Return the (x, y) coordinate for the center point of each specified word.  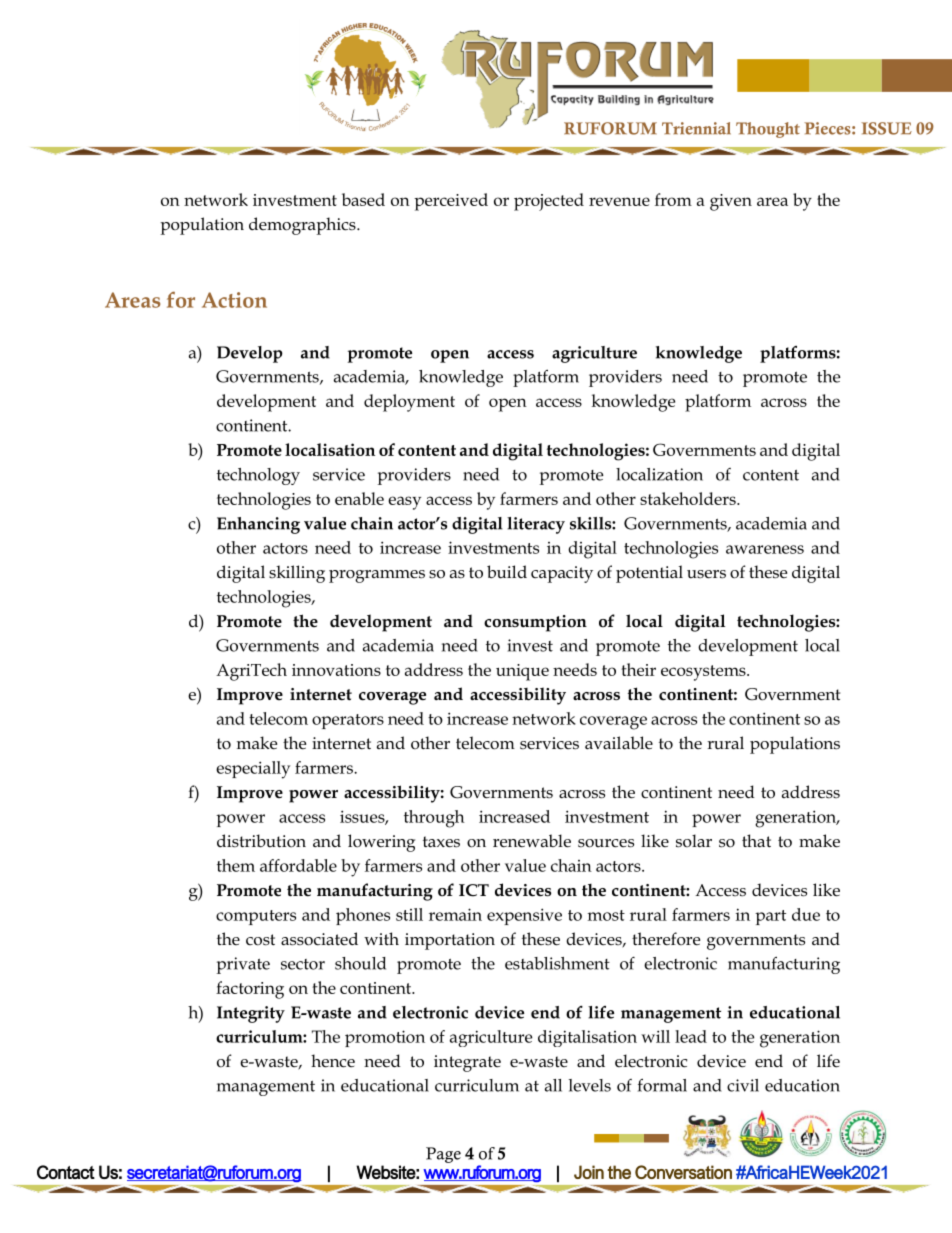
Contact (66, 1172)
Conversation (683, 1172)
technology (258, 476)
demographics (303, 226)
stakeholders (689, 498)
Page (443, 1155)
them (236, 865)
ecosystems (704, 673)
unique (522, 672)
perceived (451, 202)
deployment (409, 403)
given (731, 202)
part (770, 917)
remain (455, 914)
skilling (297, 574)
